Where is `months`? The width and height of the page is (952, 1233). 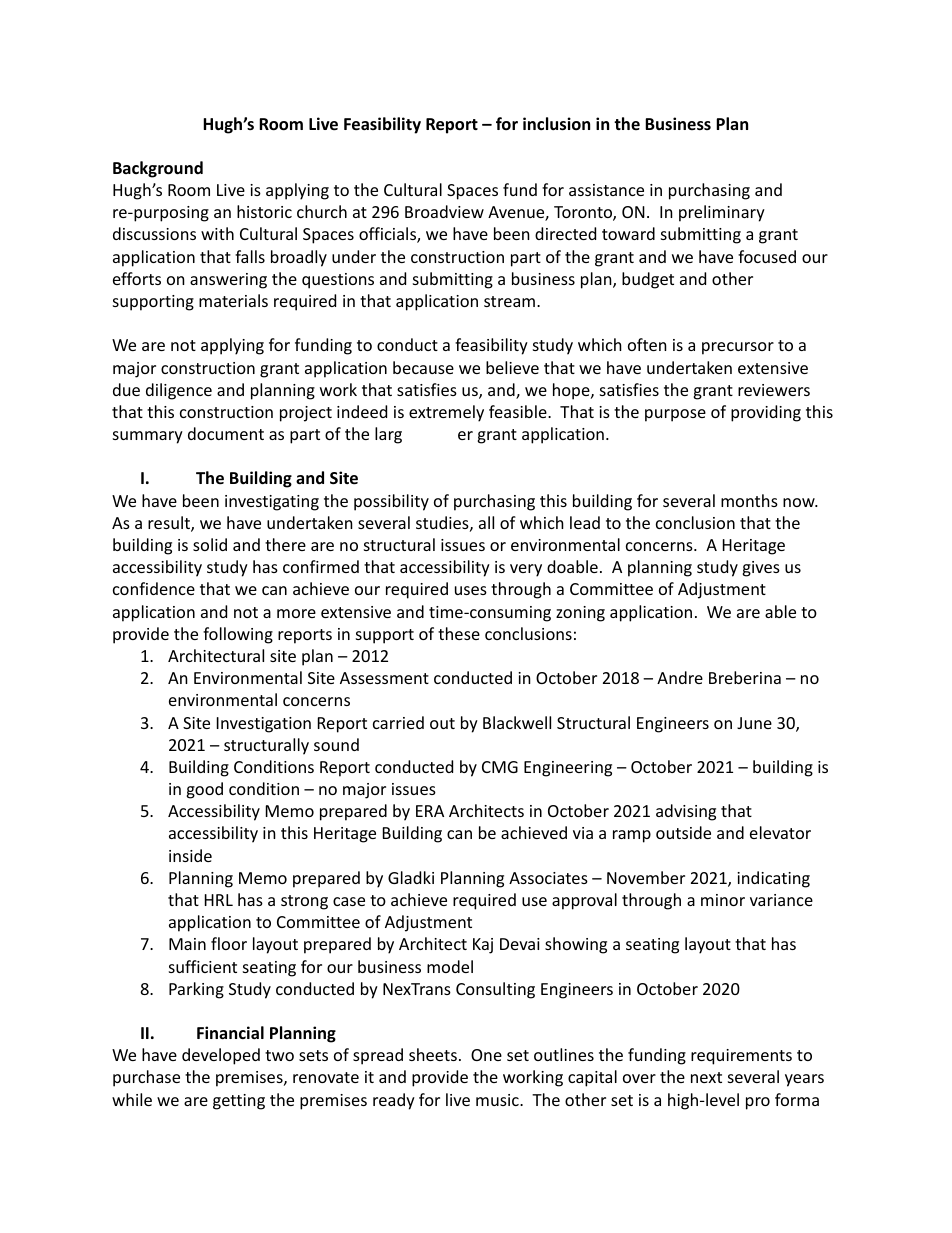 months is located at coordinates (749, 500).
